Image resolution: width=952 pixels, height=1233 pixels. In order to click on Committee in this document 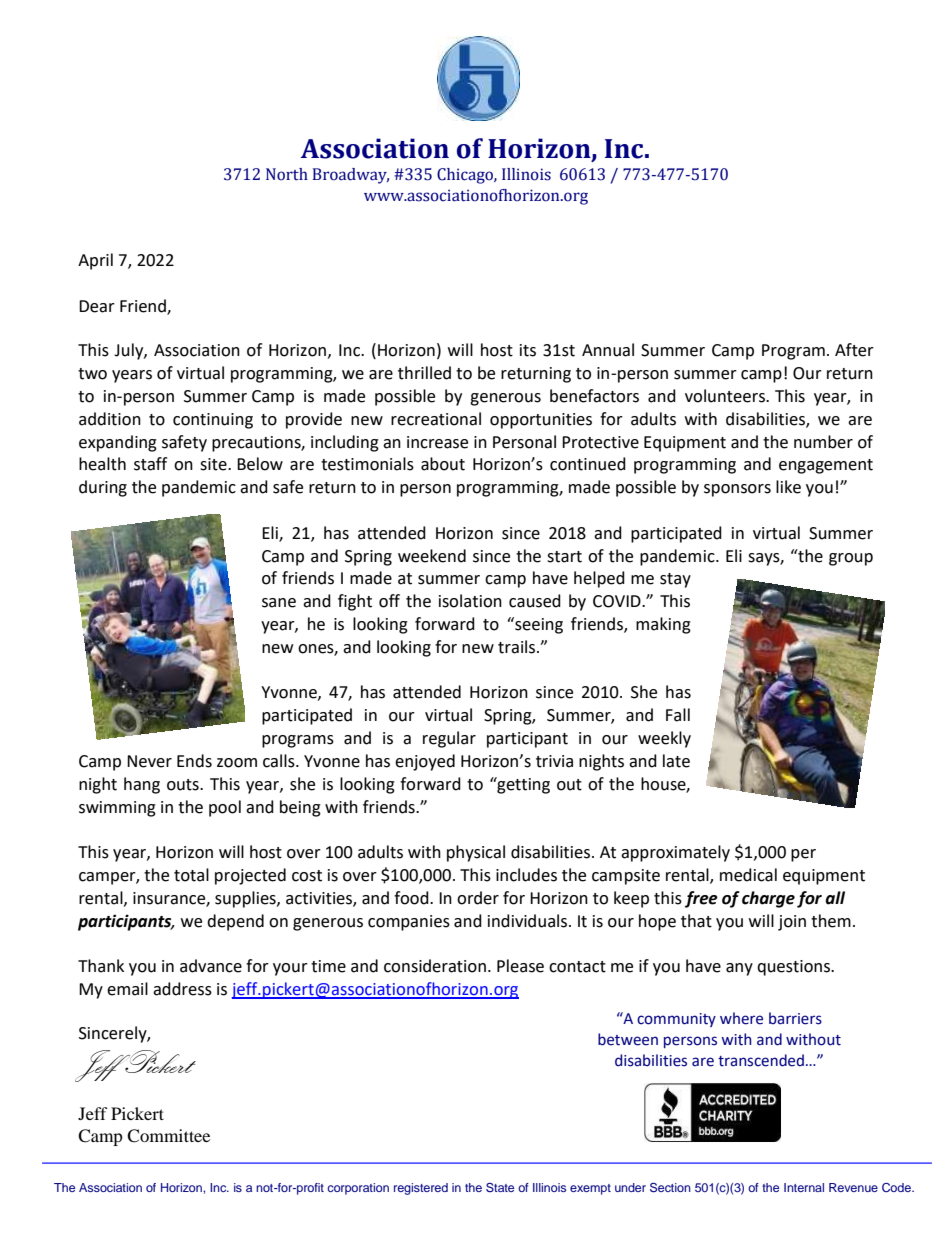, I will do `click(168, 1136)`.
